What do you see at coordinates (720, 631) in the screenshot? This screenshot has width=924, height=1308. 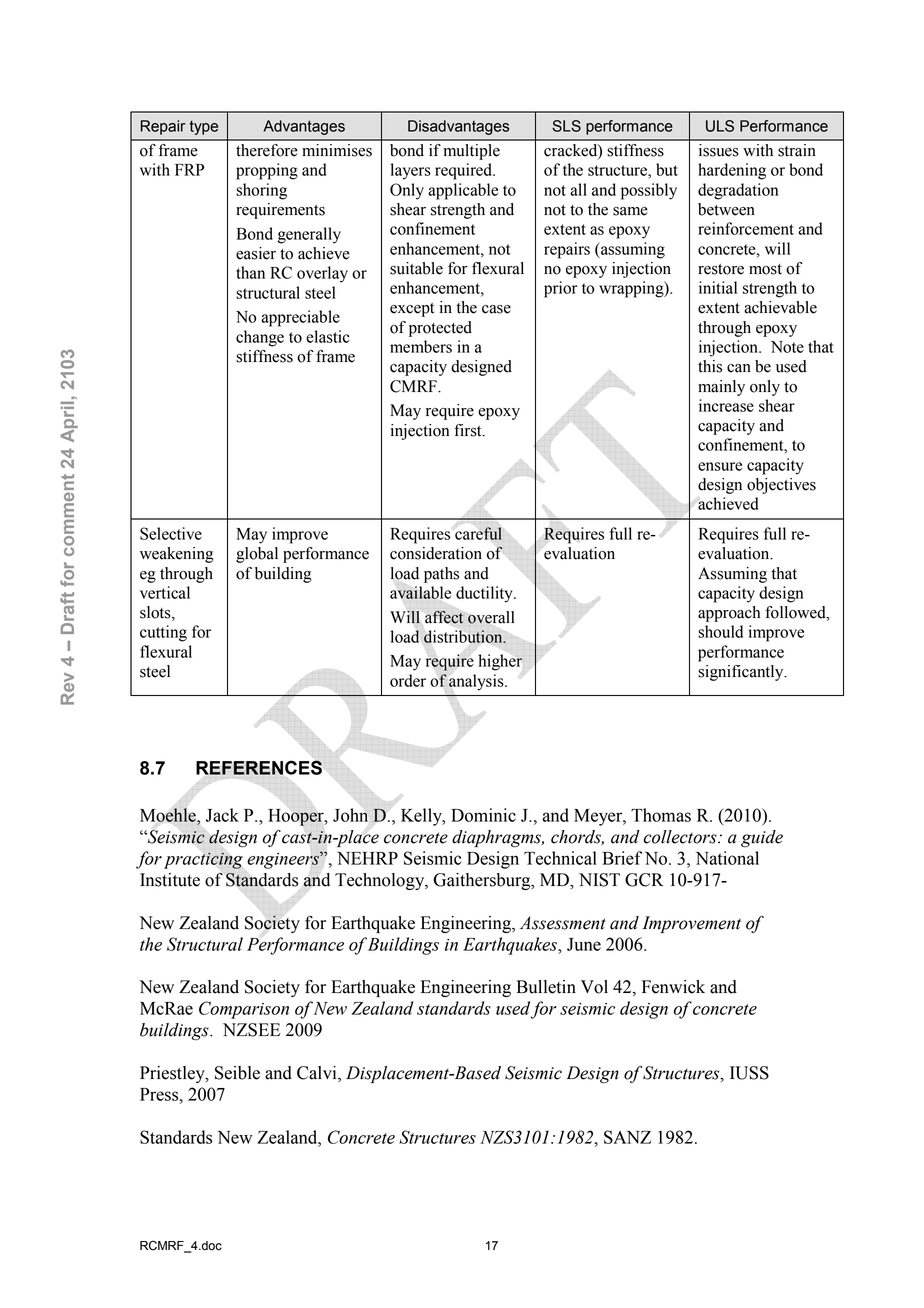 I see `should` at bounding box center [720, 631].
